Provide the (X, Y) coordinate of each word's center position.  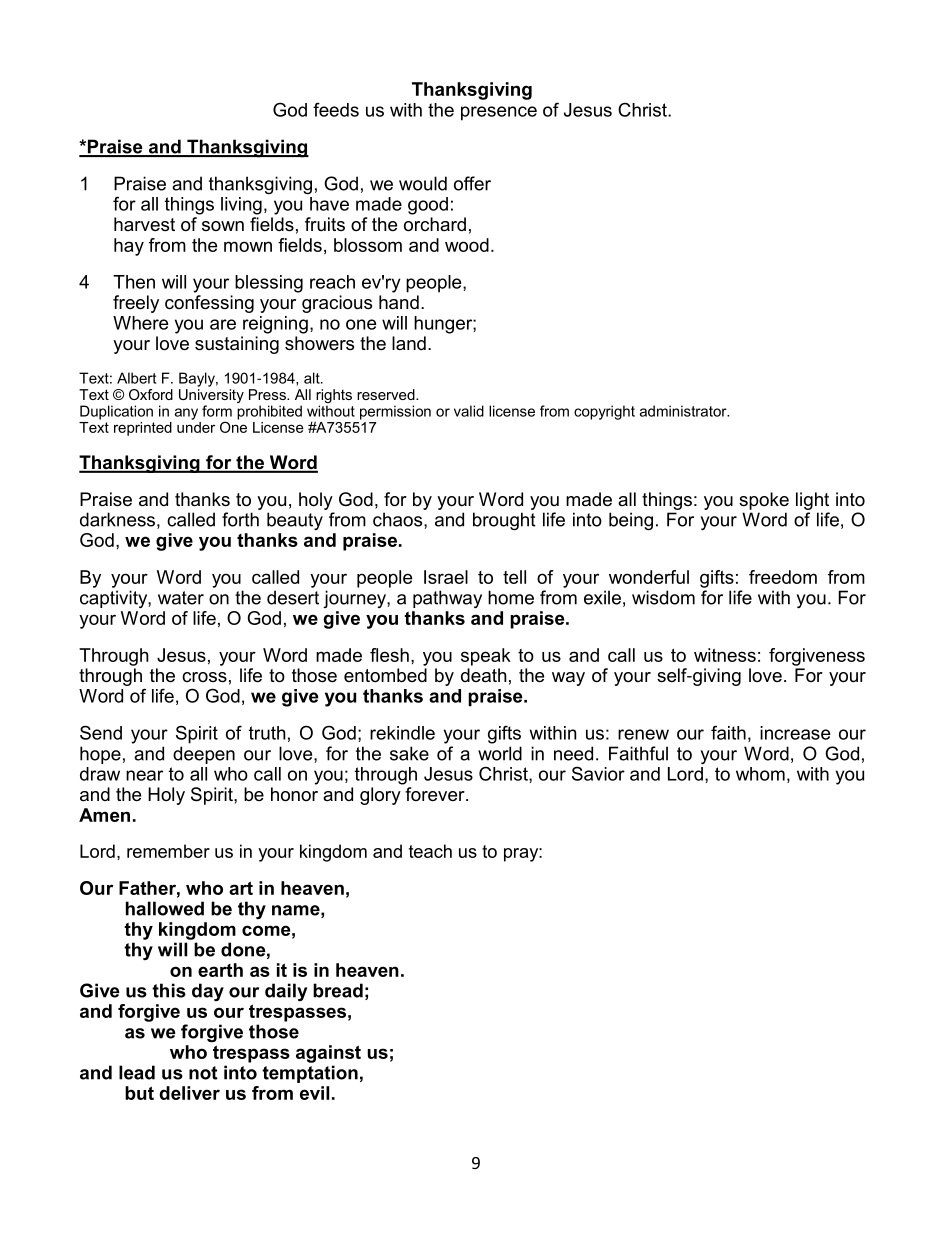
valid (469, 411)
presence (499, 113)
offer (472, 183)
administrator (684, 411)
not (203, 1073)
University (211, 397)
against (328, 1054)
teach (430, 851)
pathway (447, 599)
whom (760, 774)
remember (168, 851)
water (181, 598)
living (241, 206)
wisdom (663, 597)
